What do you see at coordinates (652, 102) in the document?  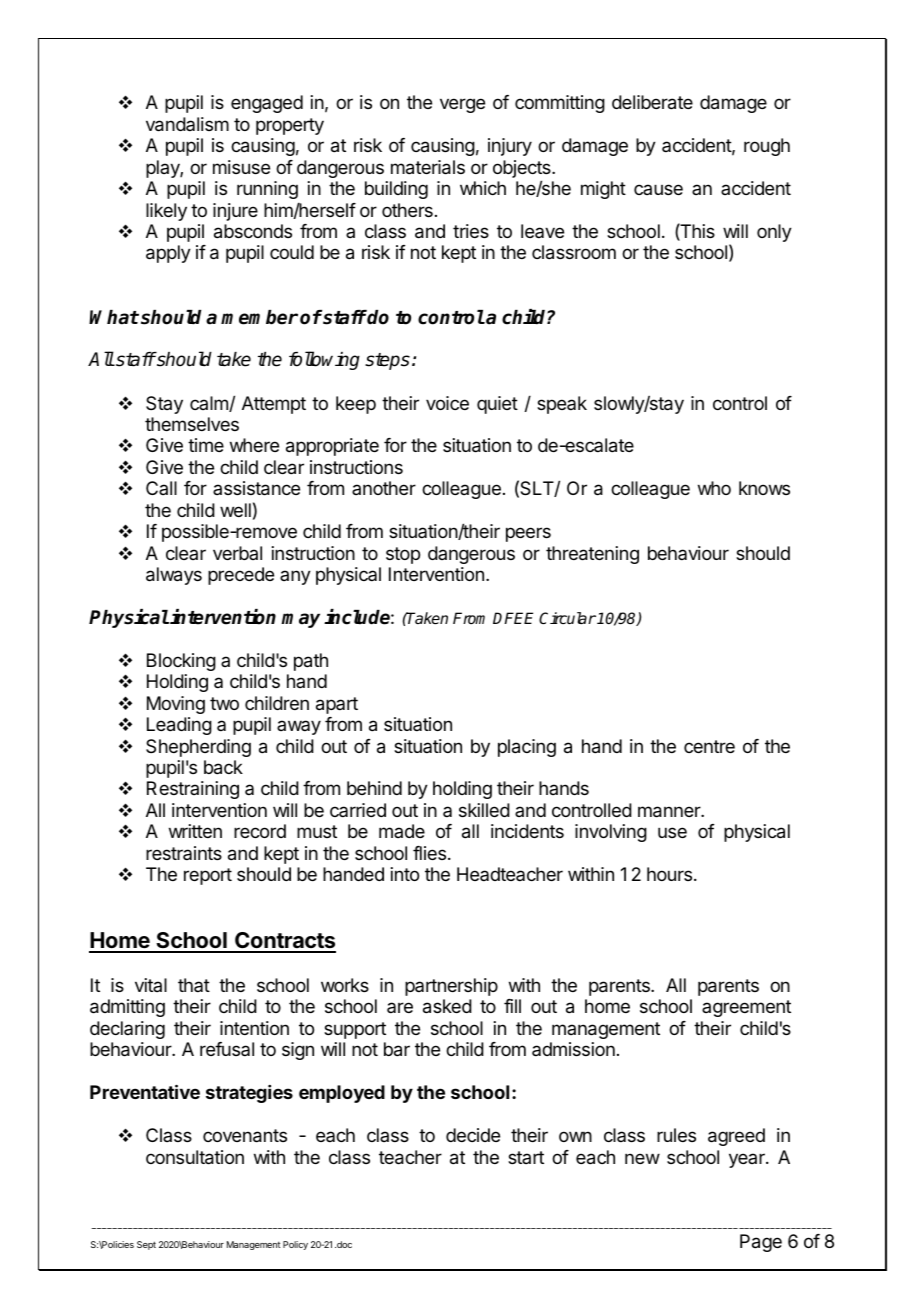 I see `deliberate` at bounding box center [652, 102].
